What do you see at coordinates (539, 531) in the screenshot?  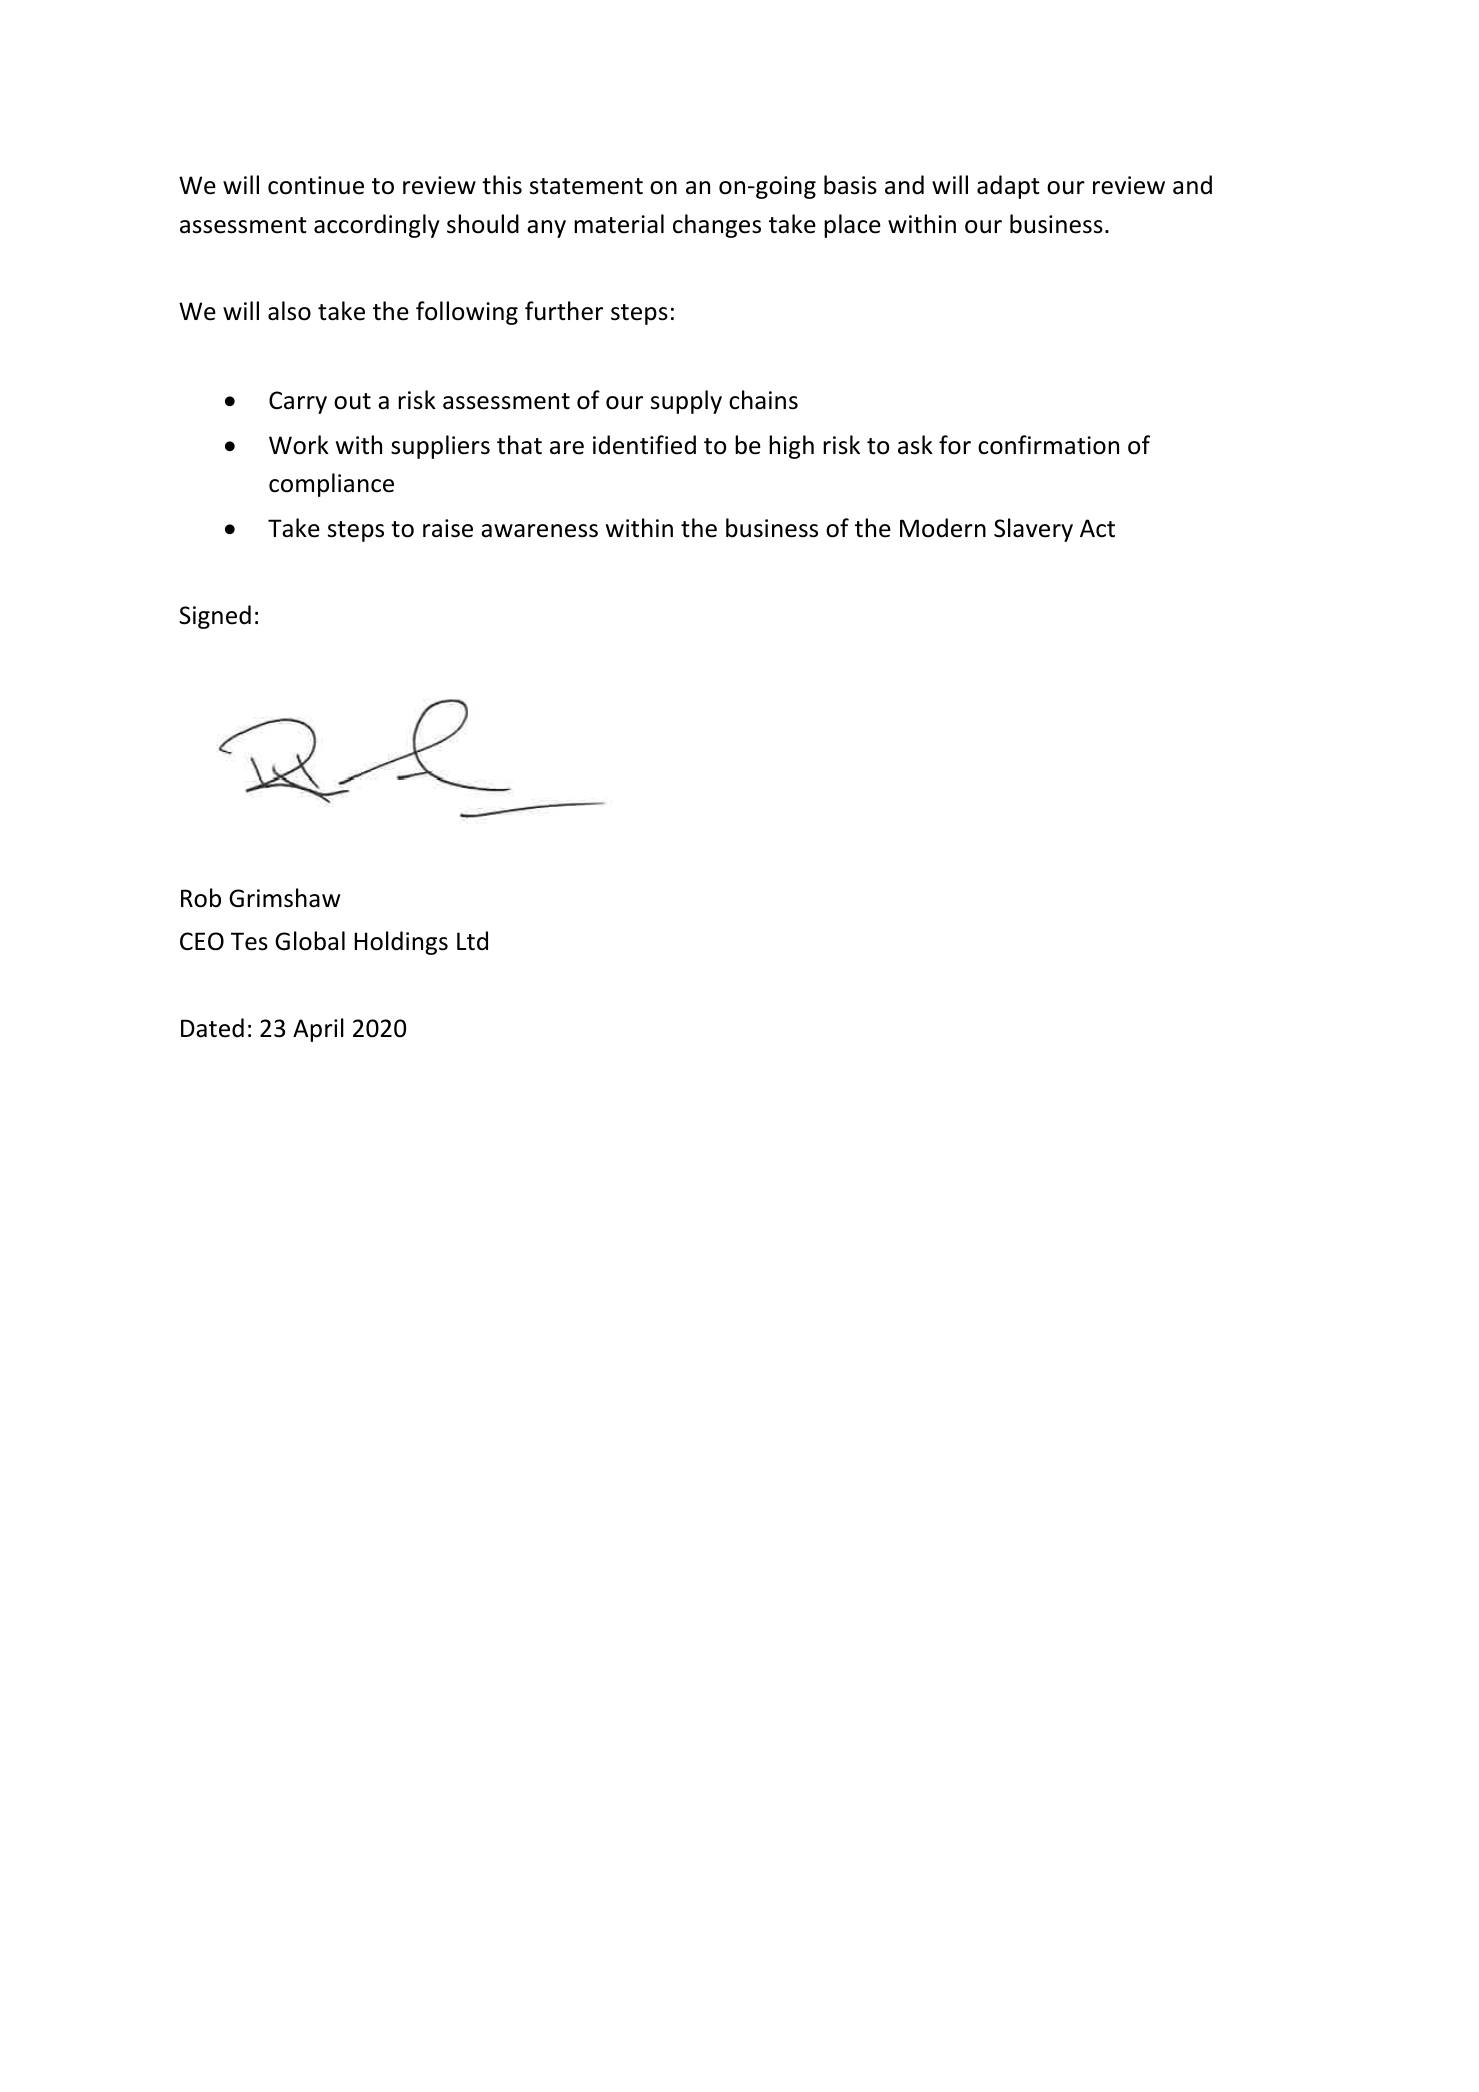 I see `awareness` at bounding box center [539, 531].
